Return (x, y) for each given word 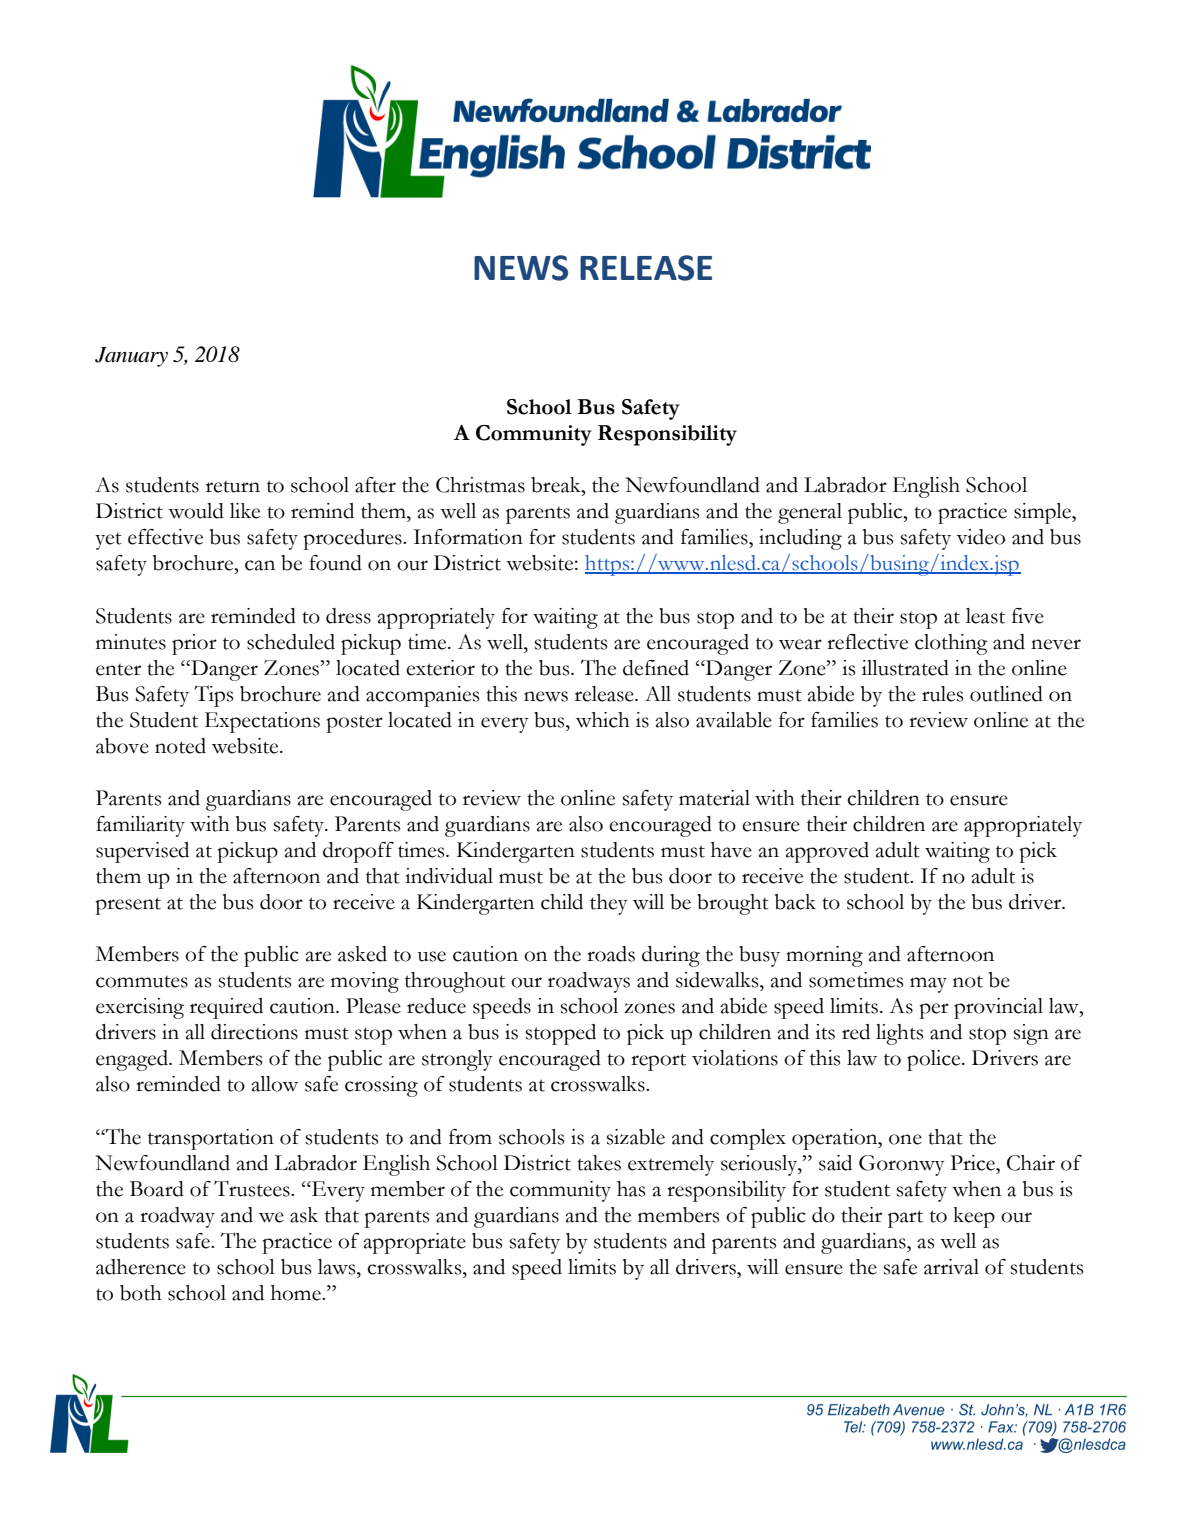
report (658, 1062)
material (714, 798)
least (985, 616)
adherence (141, 1267)
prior (194, 644)
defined (656, 668)
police (935, 1060)
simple (1043, 513)
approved (827, 852)
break (557, 485)
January (131, 357)
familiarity (140, 826)
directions (254, 1032)
